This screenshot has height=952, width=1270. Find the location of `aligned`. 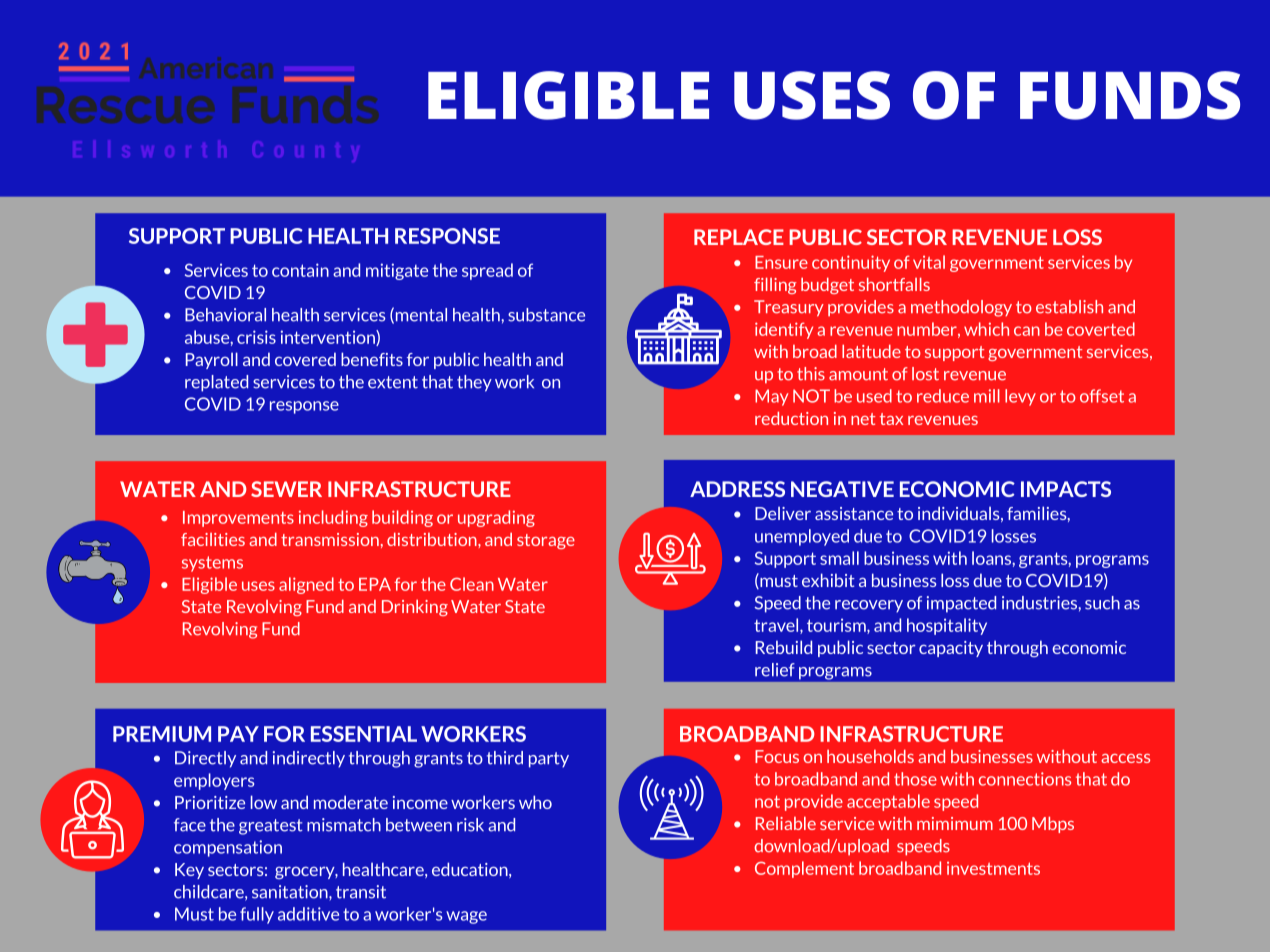

aligned is located at coordinates (306, 585).
